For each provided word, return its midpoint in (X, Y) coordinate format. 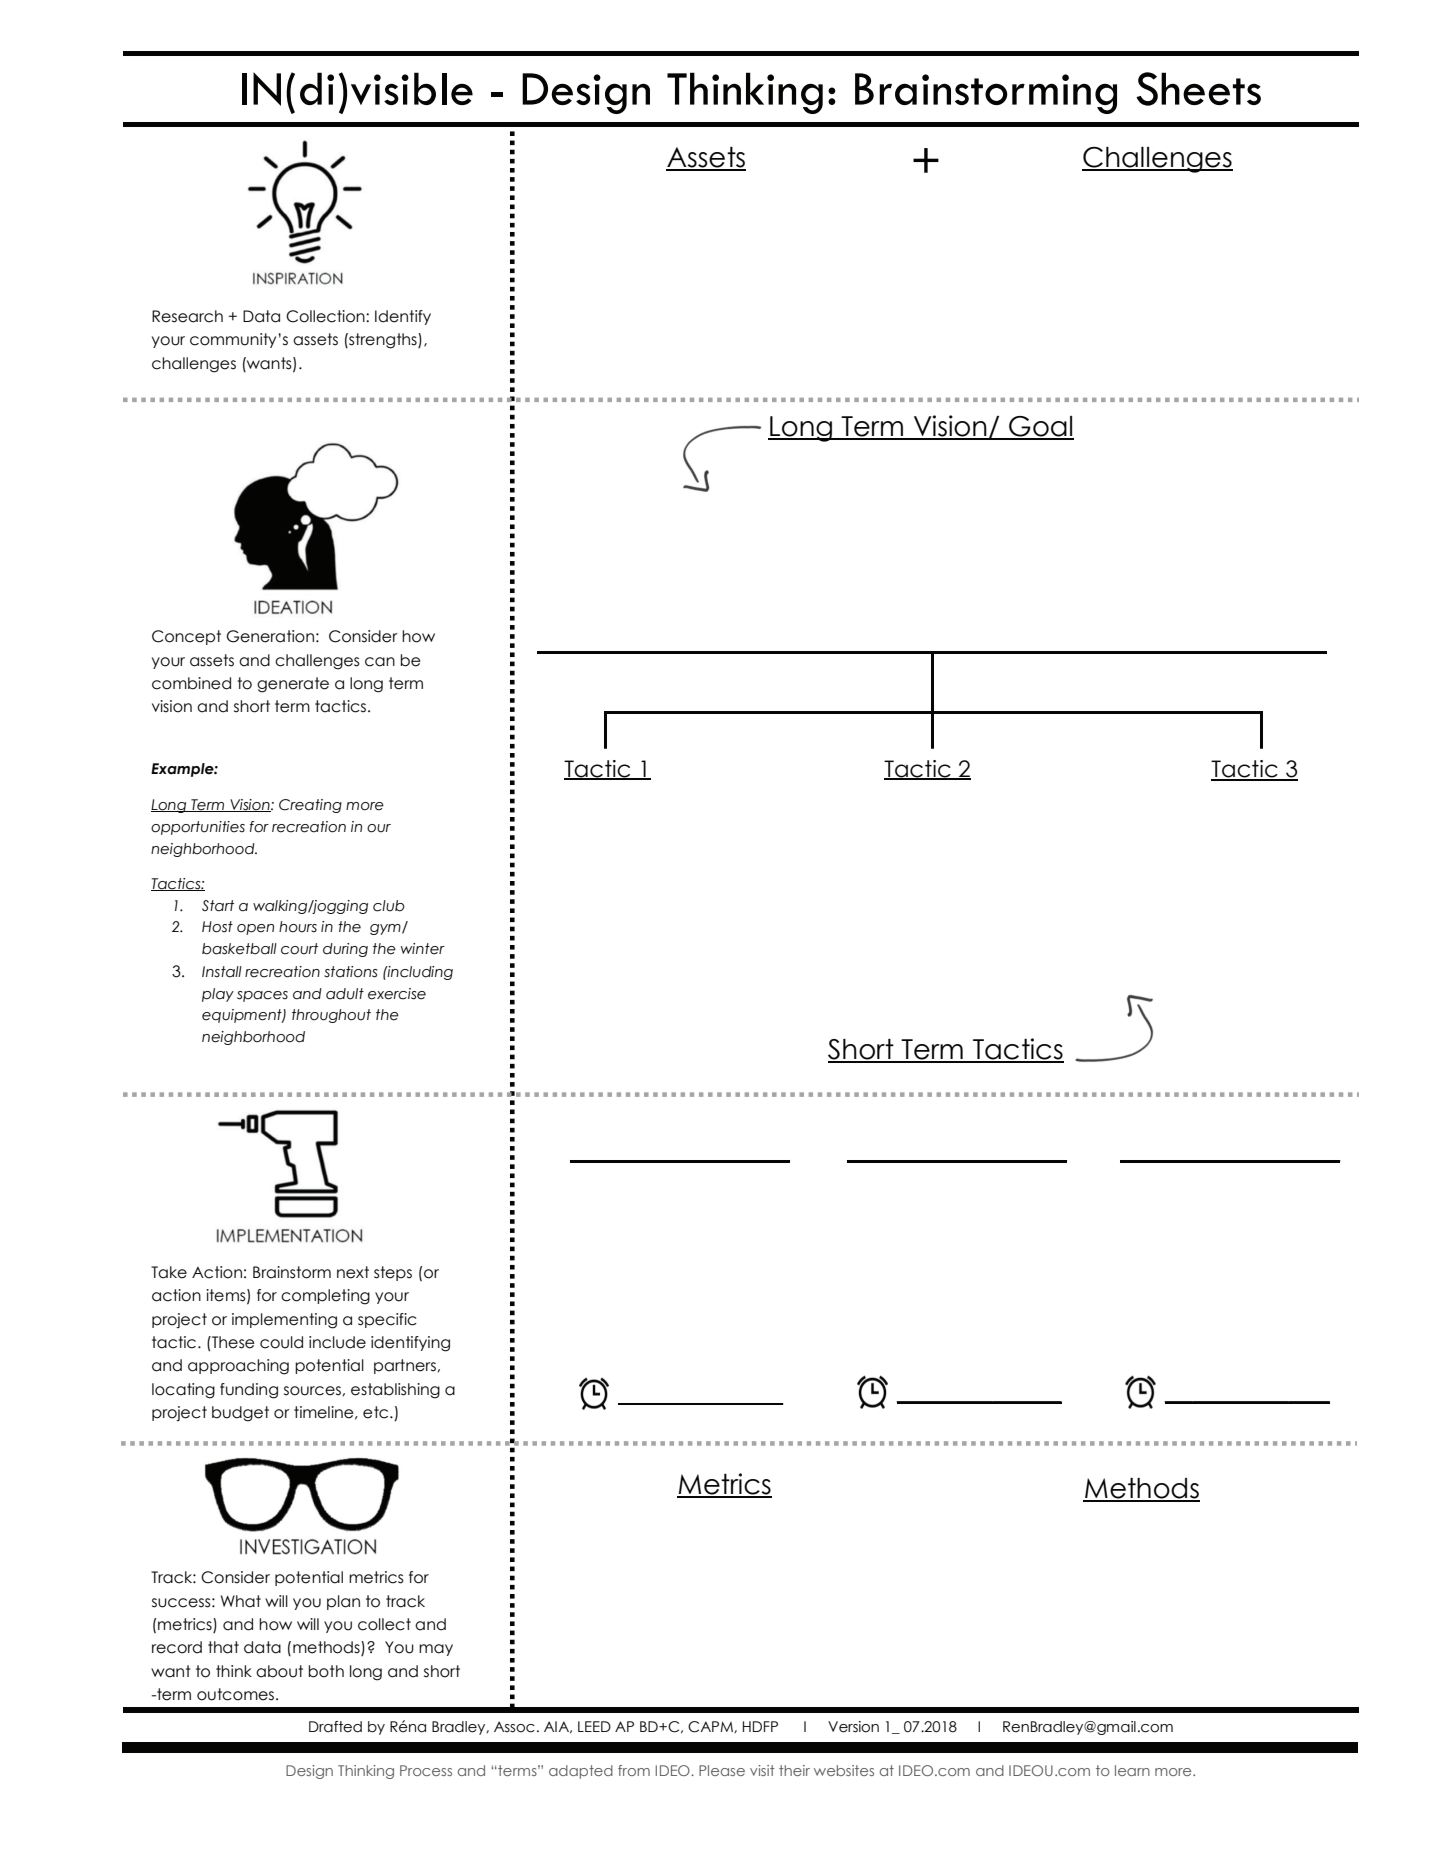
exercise (397, 994)
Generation (270, 636)
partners (406, 1366)
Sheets (1198, 89)
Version (853, 1727)
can (380, 662)
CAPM (711, 1727)
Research (187, 316)
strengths (383, 341)
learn (1132, 1770)
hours (298, 927)
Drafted (335, 1727)
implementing (284, 1321)
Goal (1040, 427)
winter (423, 949)
